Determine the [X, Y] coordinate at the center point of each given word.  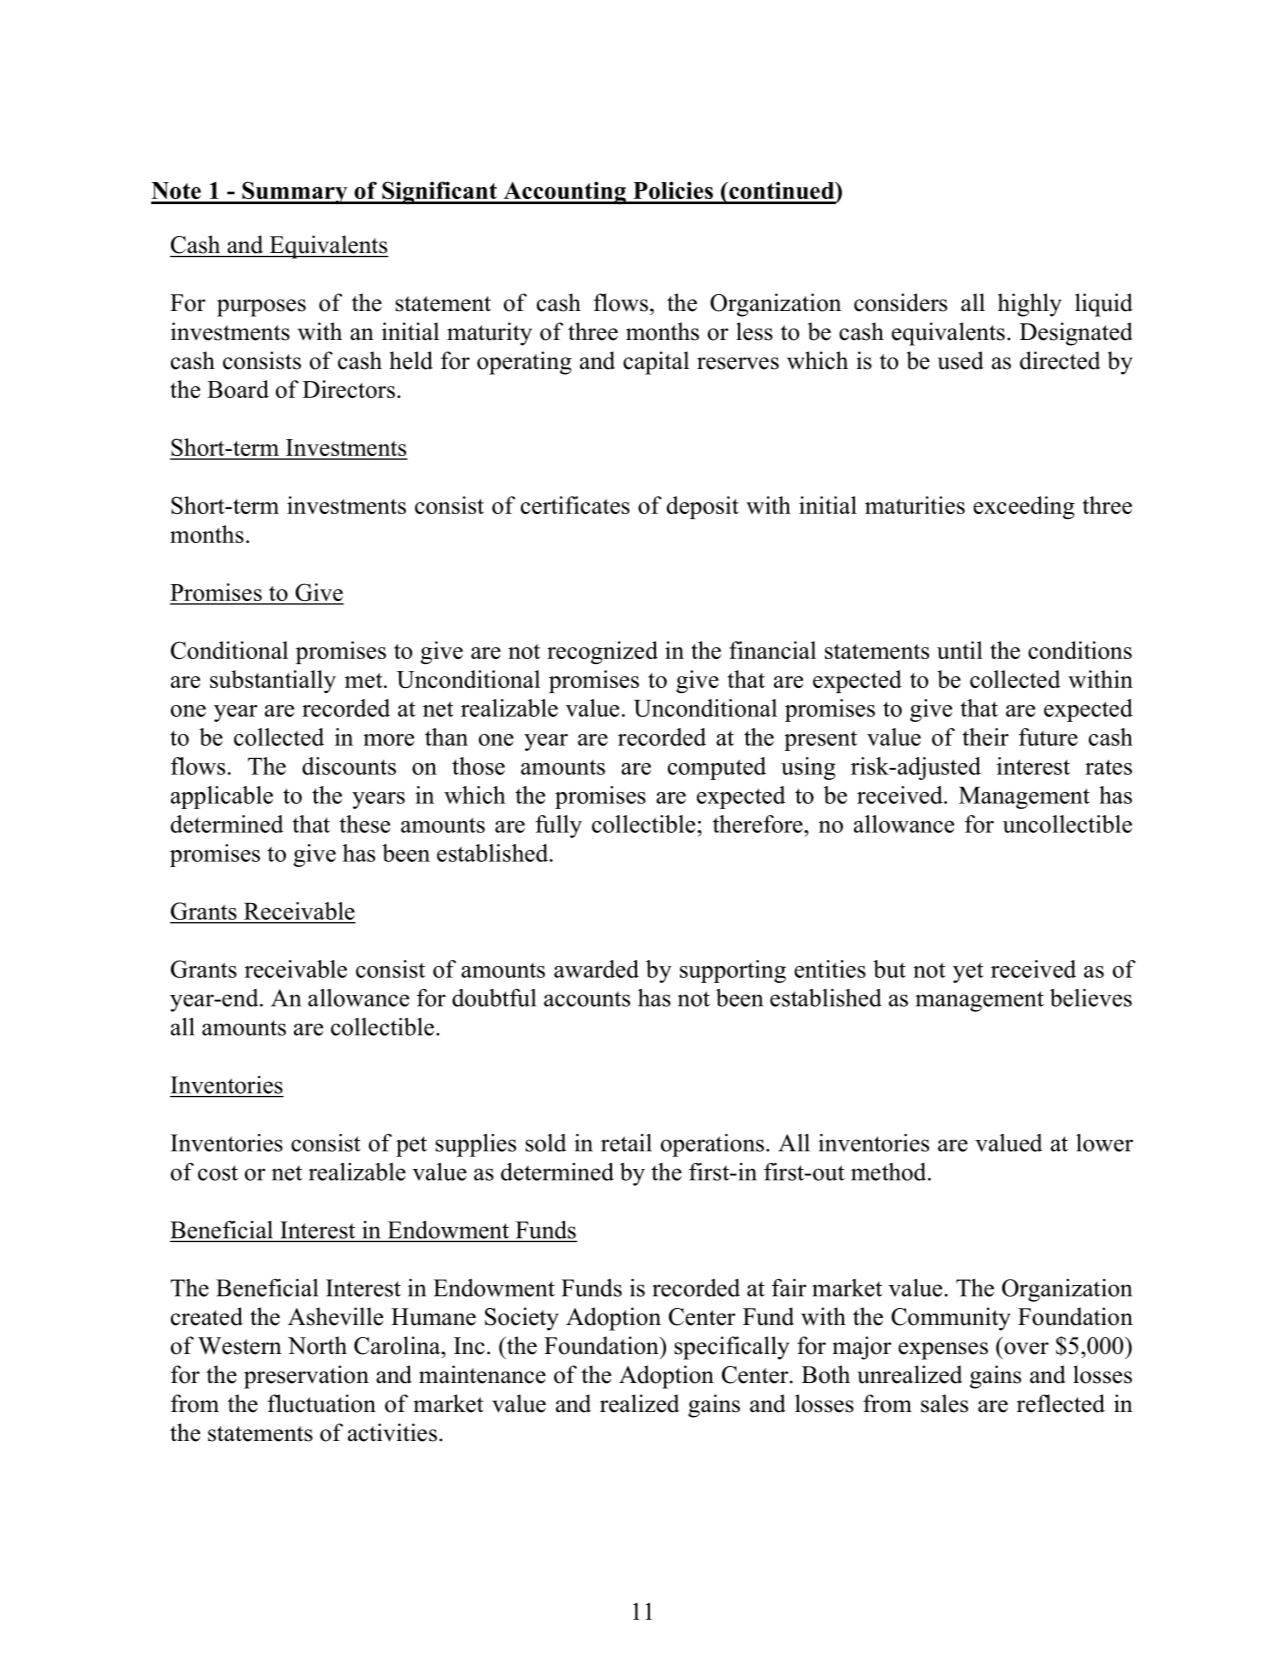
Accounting [564, 193]
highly [1030, 305]
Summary [295, 192]
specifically [731, 1348]
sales [944, 1403]
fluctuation [322, 1403]
